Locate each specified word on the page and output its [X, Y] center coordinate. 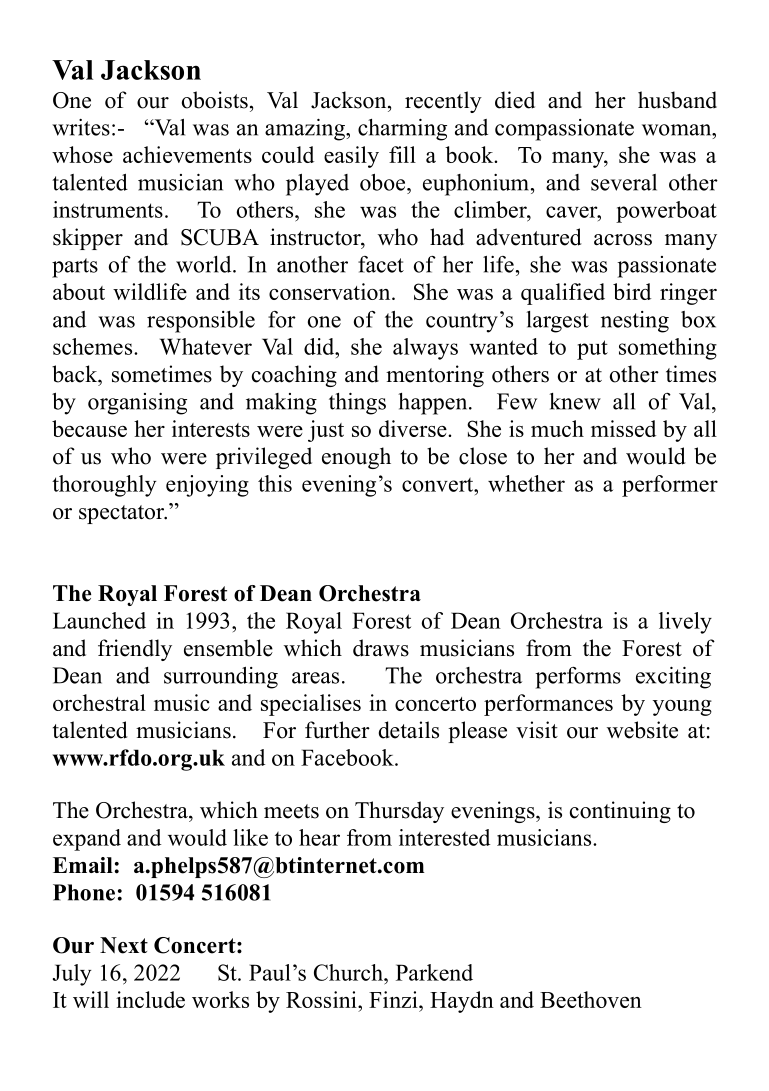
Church [349, 972]
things [357, 404]
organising [137, 404]
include [150, 999]
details [409, 730]
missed [623, 428]
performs [578, 678]
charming [402, 130]
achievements [187, 154]
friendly [135, 650]
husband [677, 100]
